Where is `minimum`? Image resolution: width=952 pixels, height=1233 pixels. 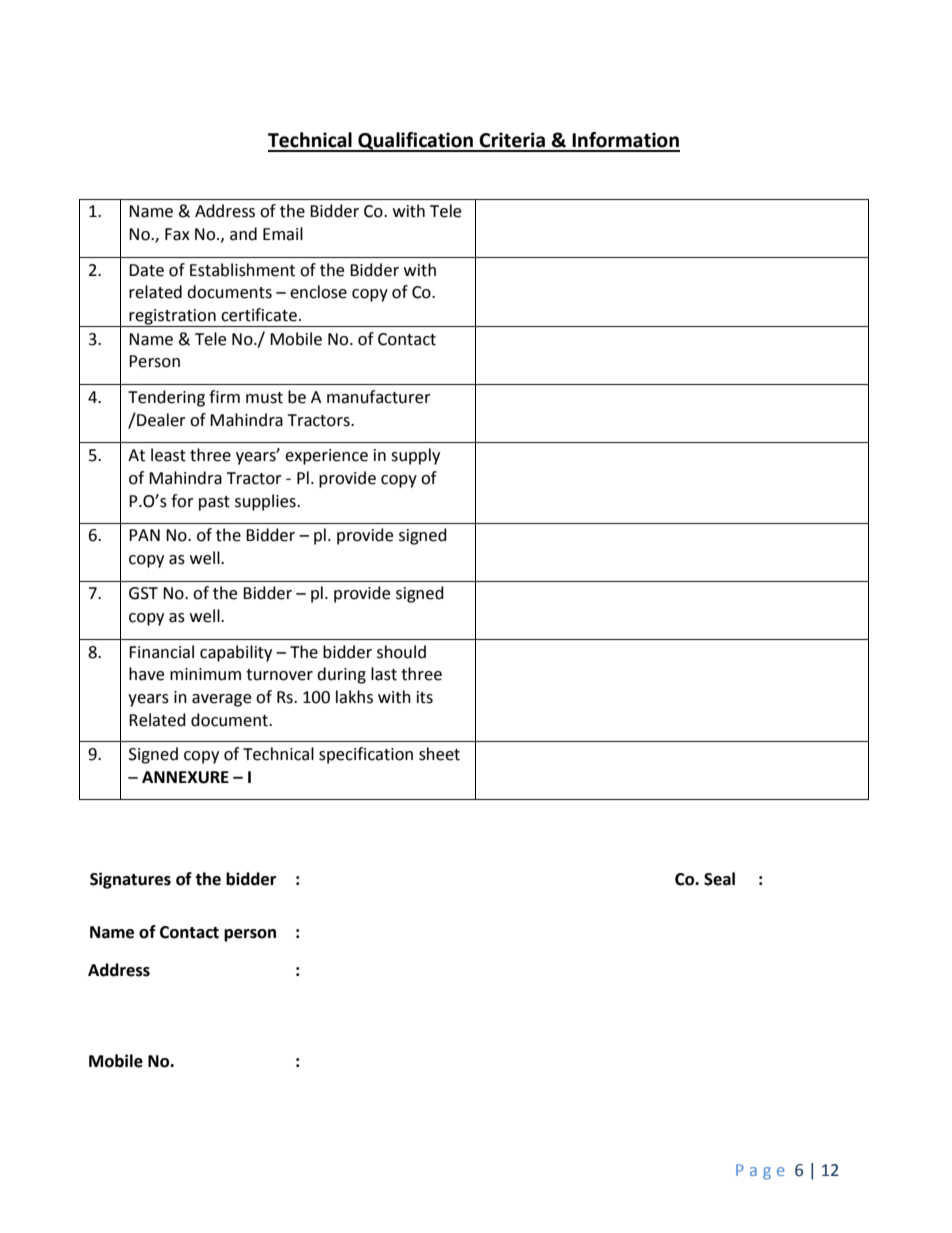
minimum is located at coordinates (205, 674).
